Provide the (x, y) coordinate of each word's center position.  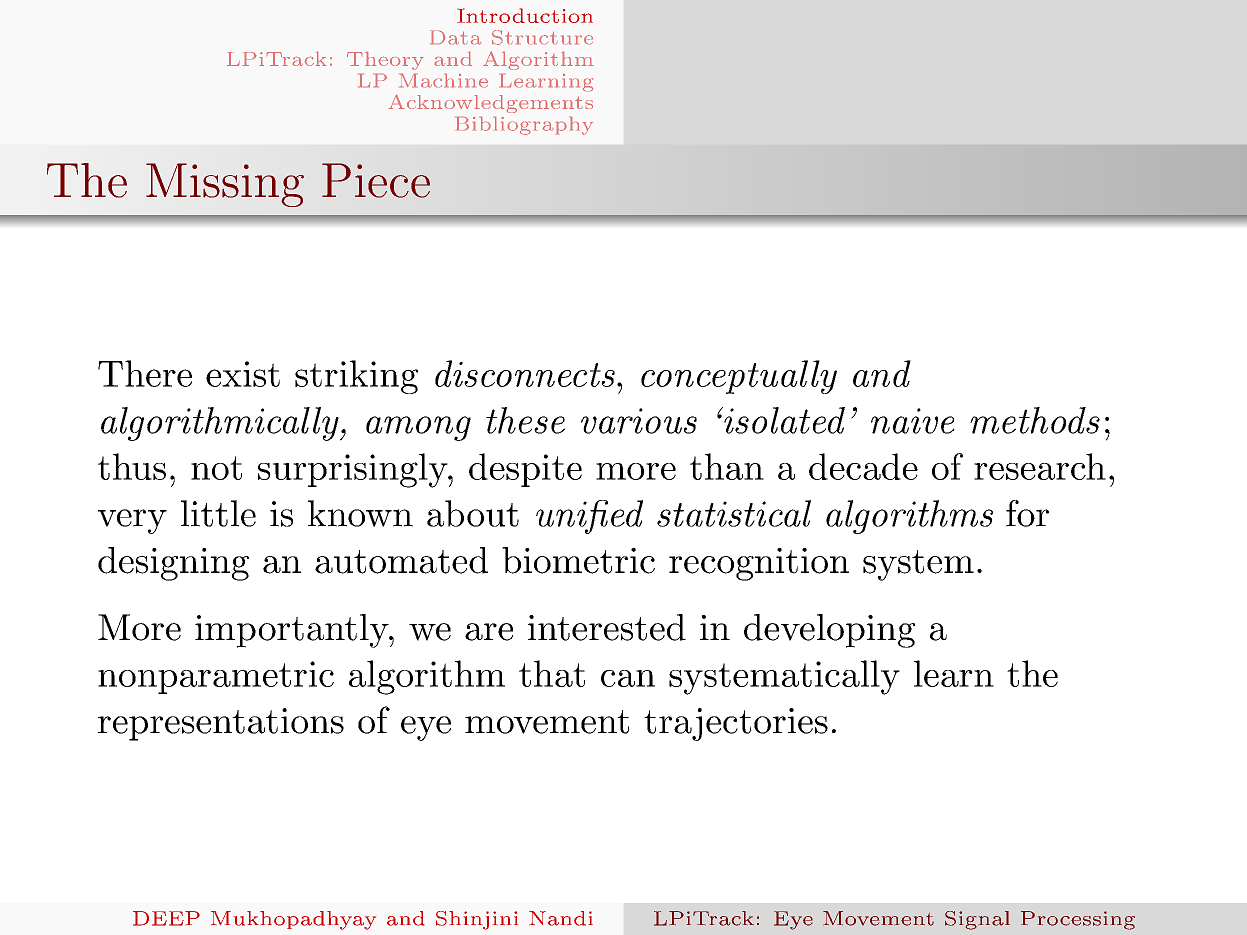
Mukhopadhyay (293, 920)
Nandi (561, 918)
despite (525, 470)
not (216, 468)
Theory (385, 61)
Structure (542, 37)
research (1040, 466)
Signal (977, 920)
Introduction (525, 15)
